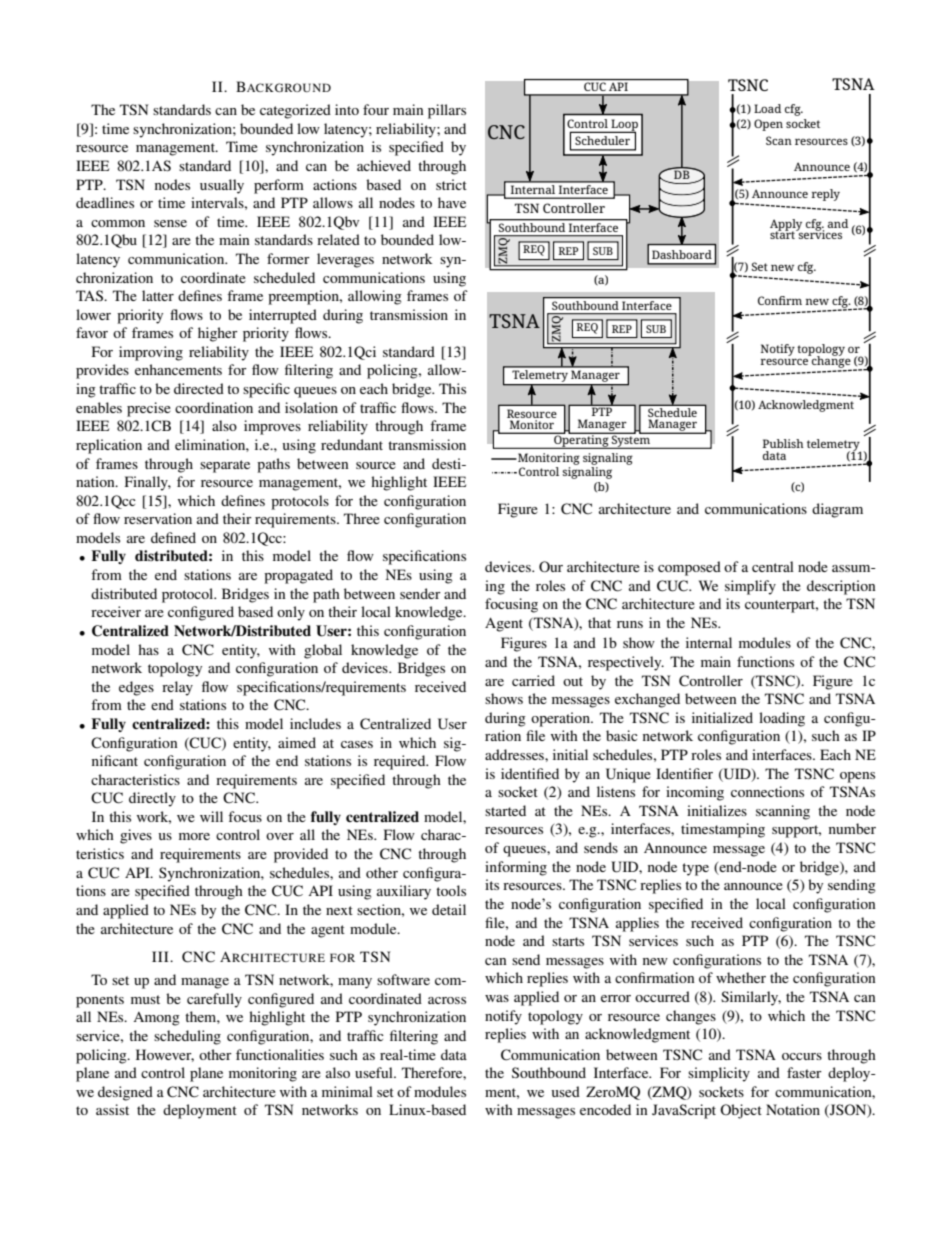  What do you see at coordinates (447, 111) in the page?
I see `pillars` at bounding box center [447, 111].
